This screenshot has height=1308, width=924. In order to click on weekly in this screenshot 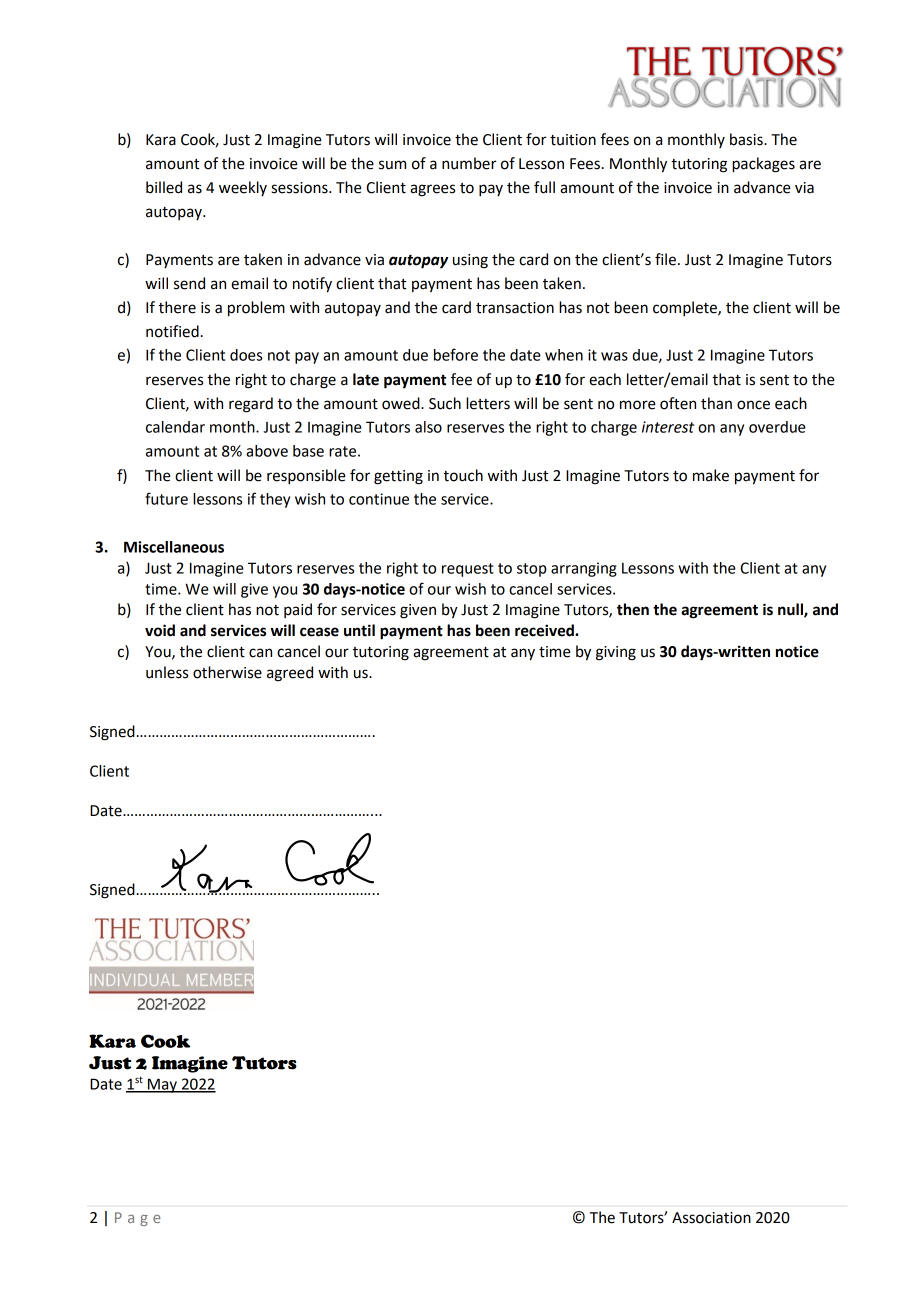, I will do `click(243, 188)`.
